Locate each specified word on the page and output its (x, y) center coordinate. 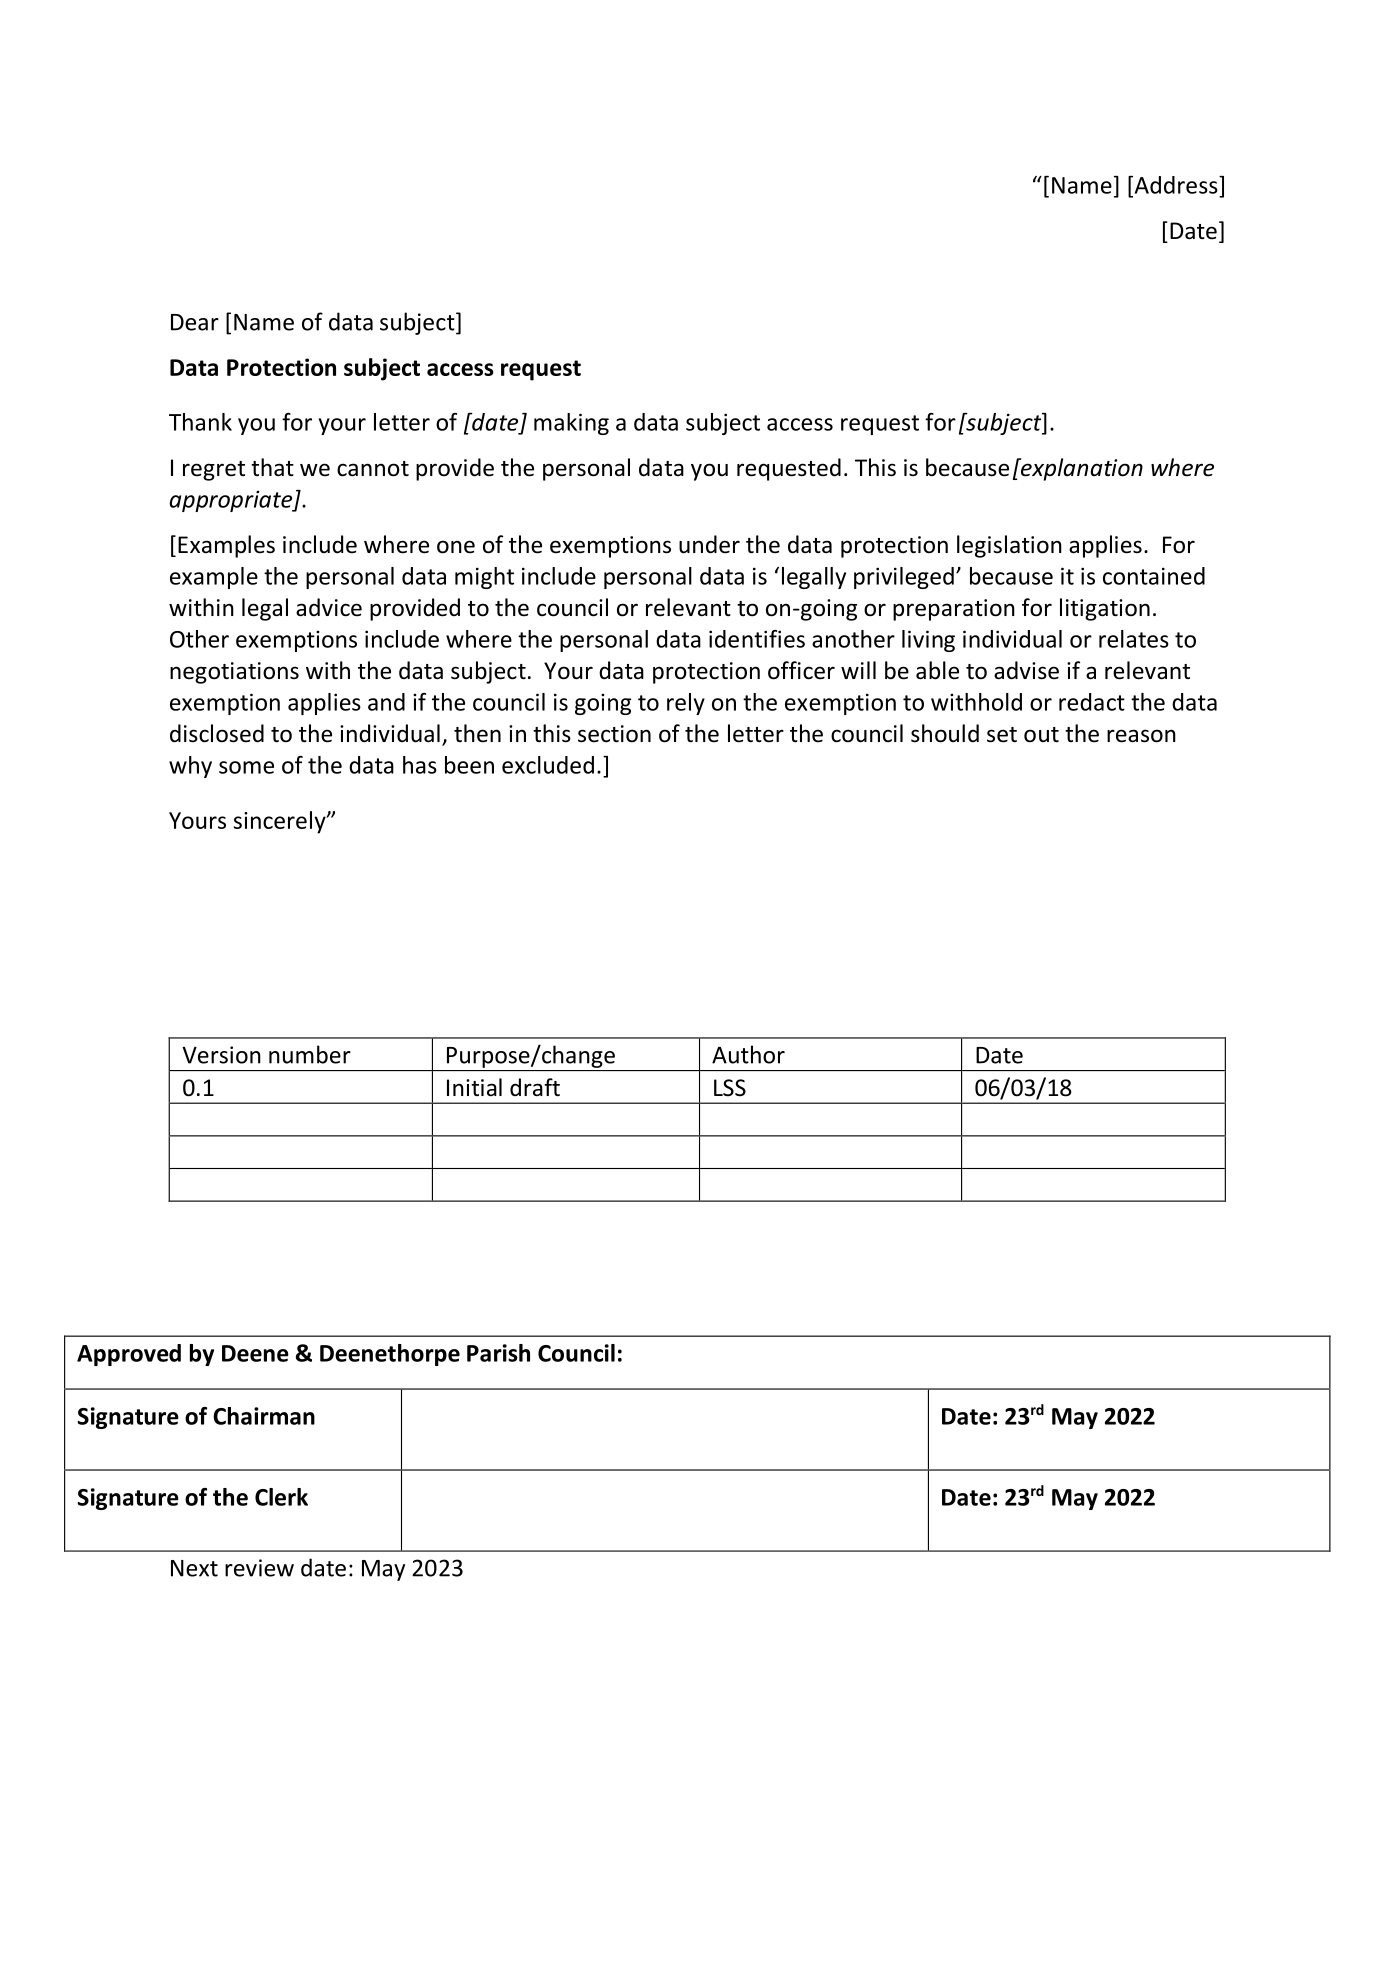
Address (1176, 185)
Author (748, 1054)
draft (535, 1087)
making (571, 424)
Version (221, 1055)
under (709, 544)
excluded (548, 765)
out (1041, 735)
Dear (195, 322)
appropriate (232, 501)
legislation (1009, 546)
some (246, 767)
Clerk (281, 1497)
